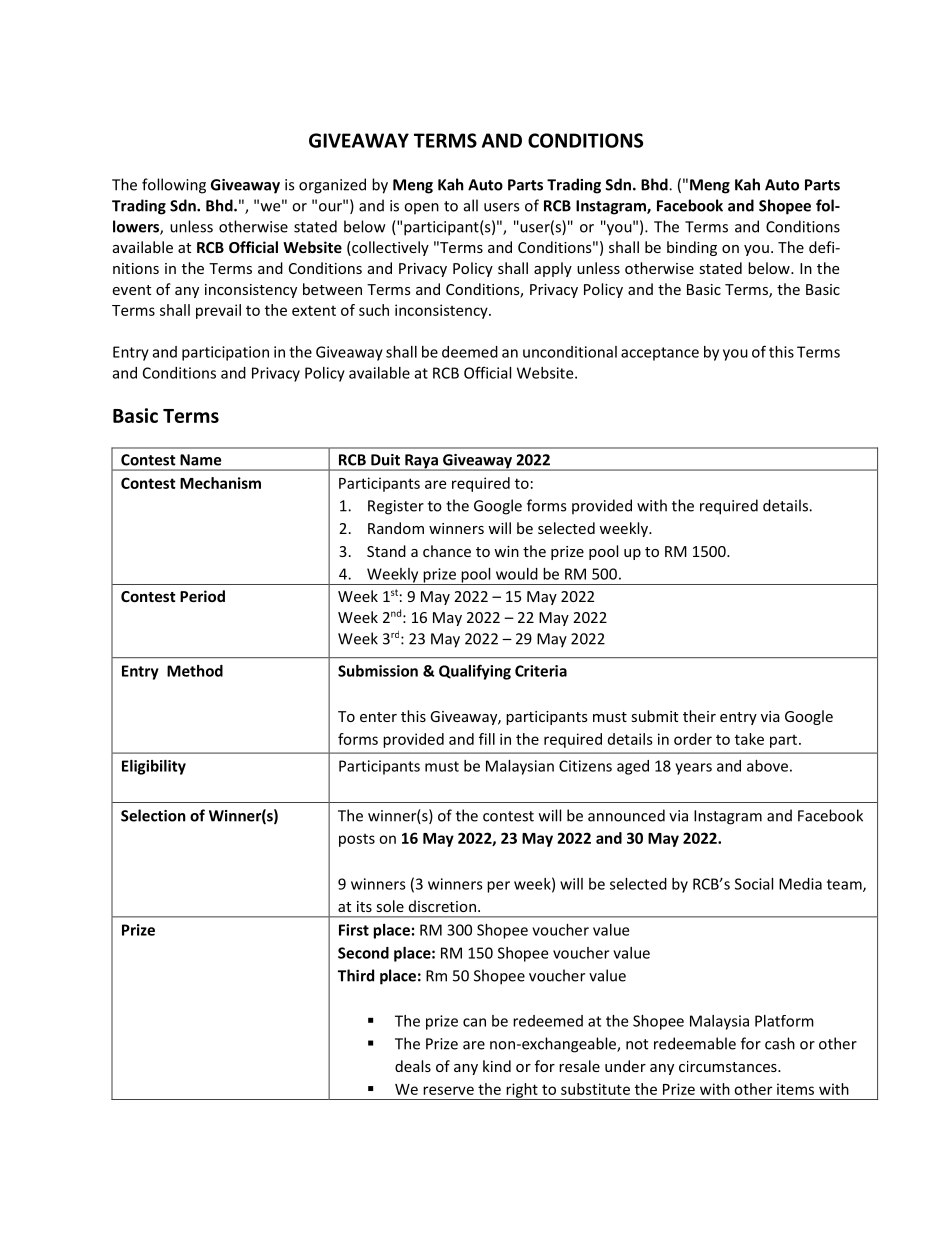  What do you see at coordinates (497, 1066) in the image?
I see `kind` at bounding box center [497, 1066].
